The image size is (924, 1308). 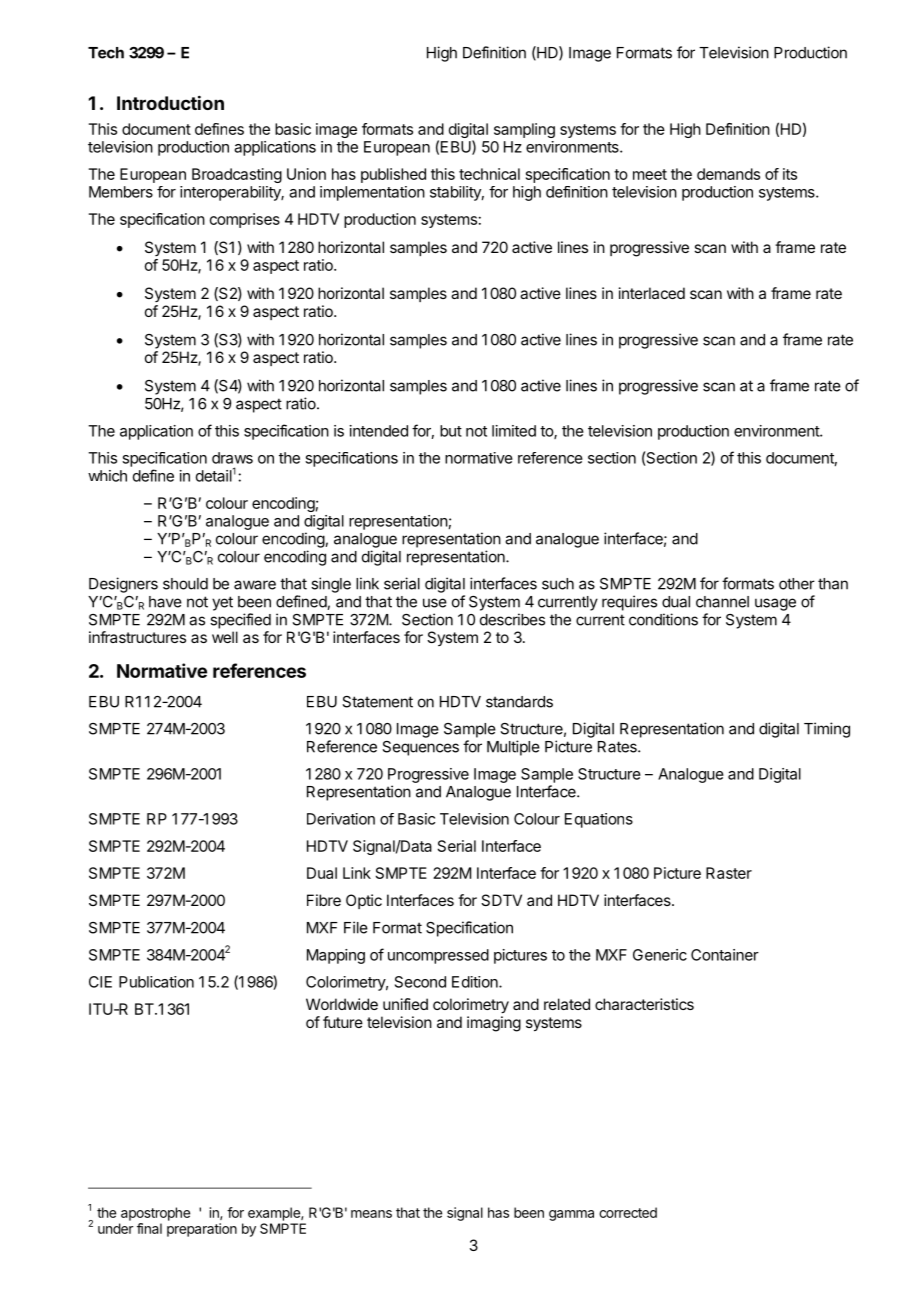 I want to click on means, so click(x=371, y=1214).
